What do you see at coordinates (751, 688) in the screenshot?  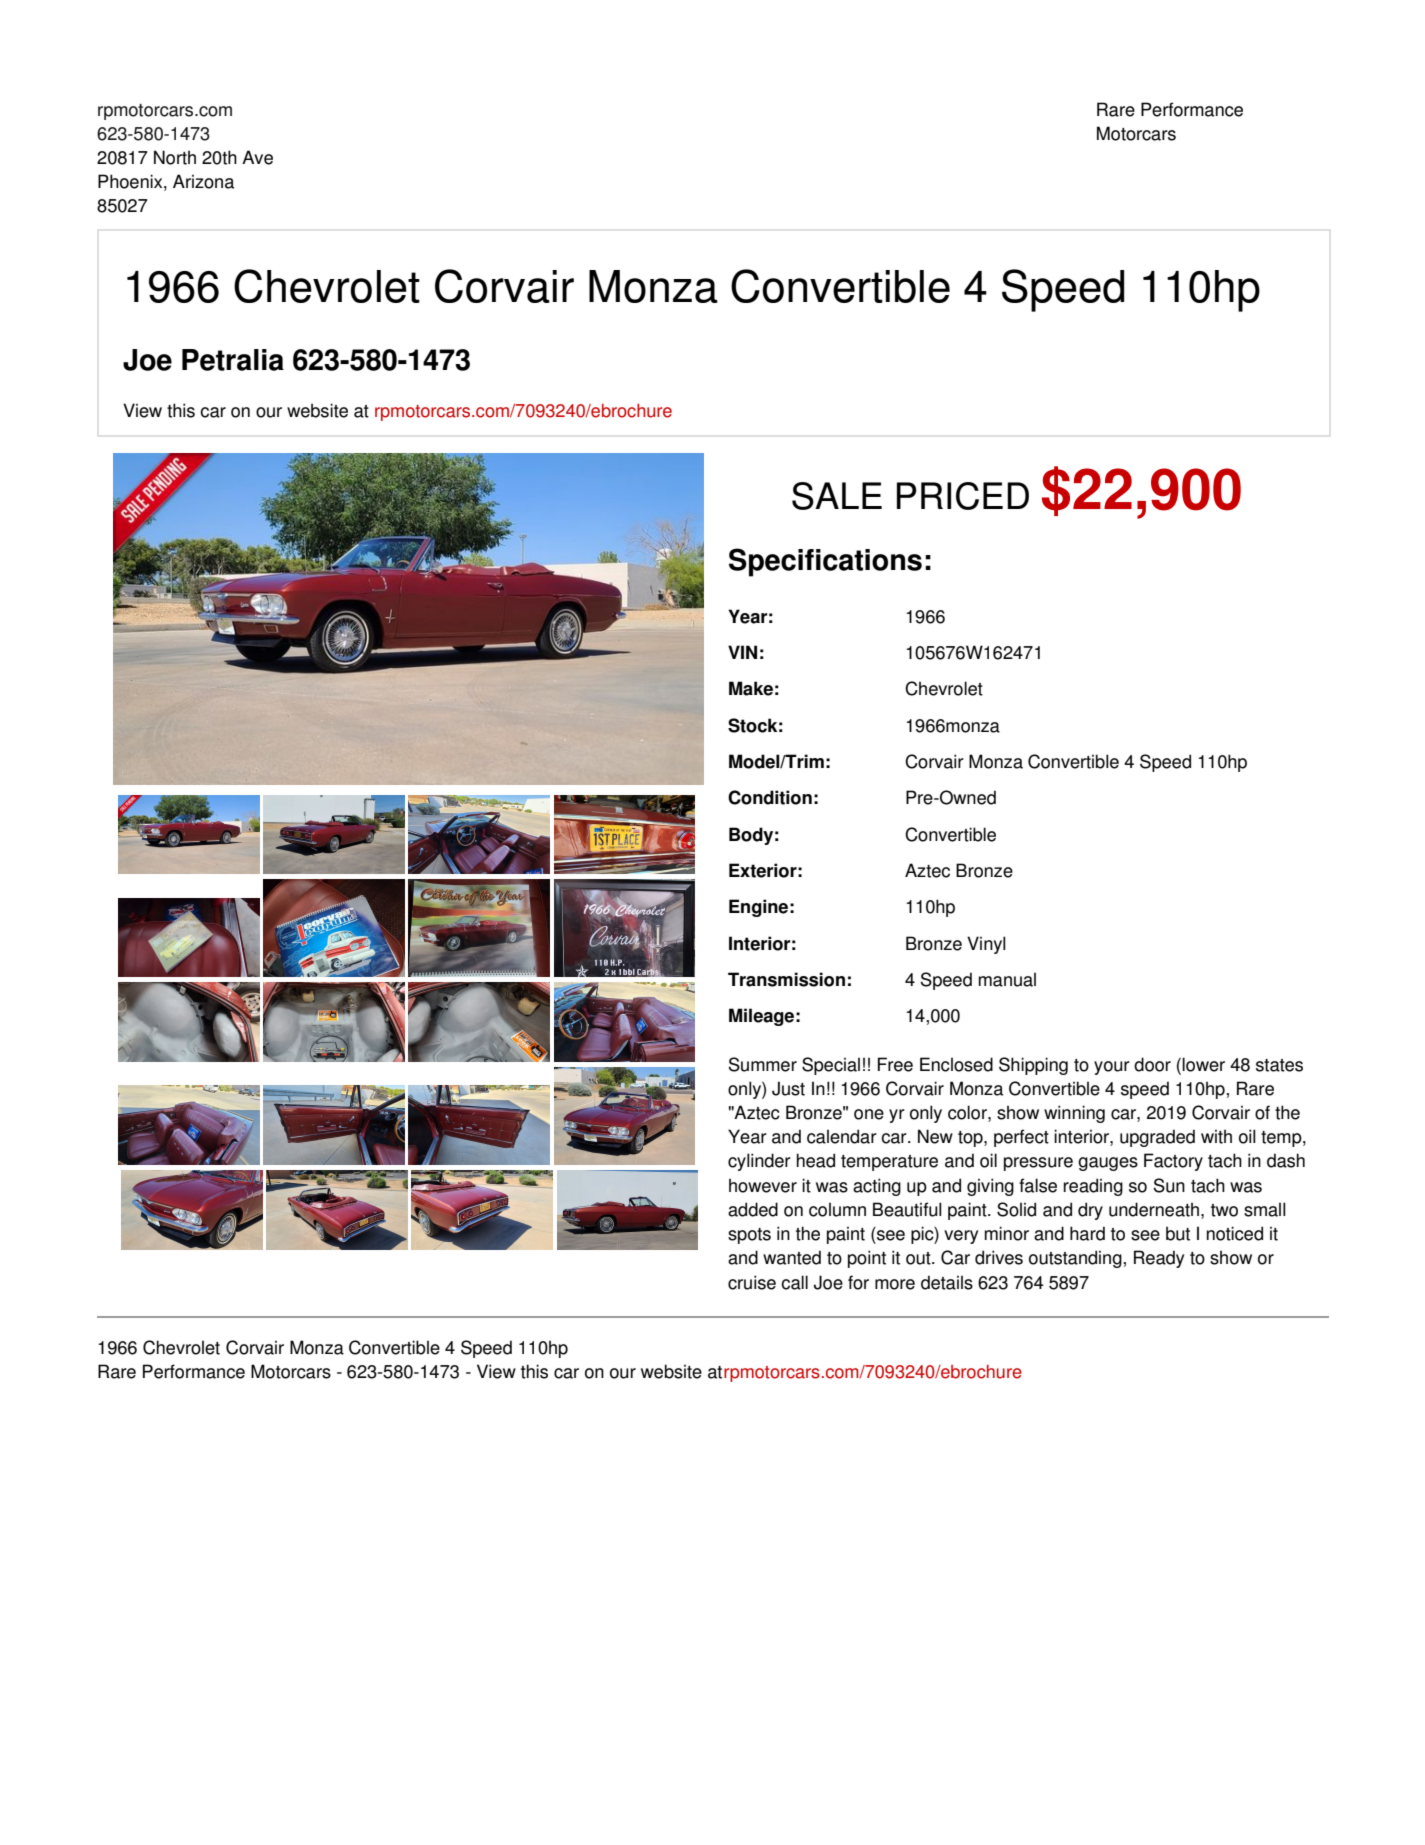 I see `Make` at bounding box center [751, 688].
